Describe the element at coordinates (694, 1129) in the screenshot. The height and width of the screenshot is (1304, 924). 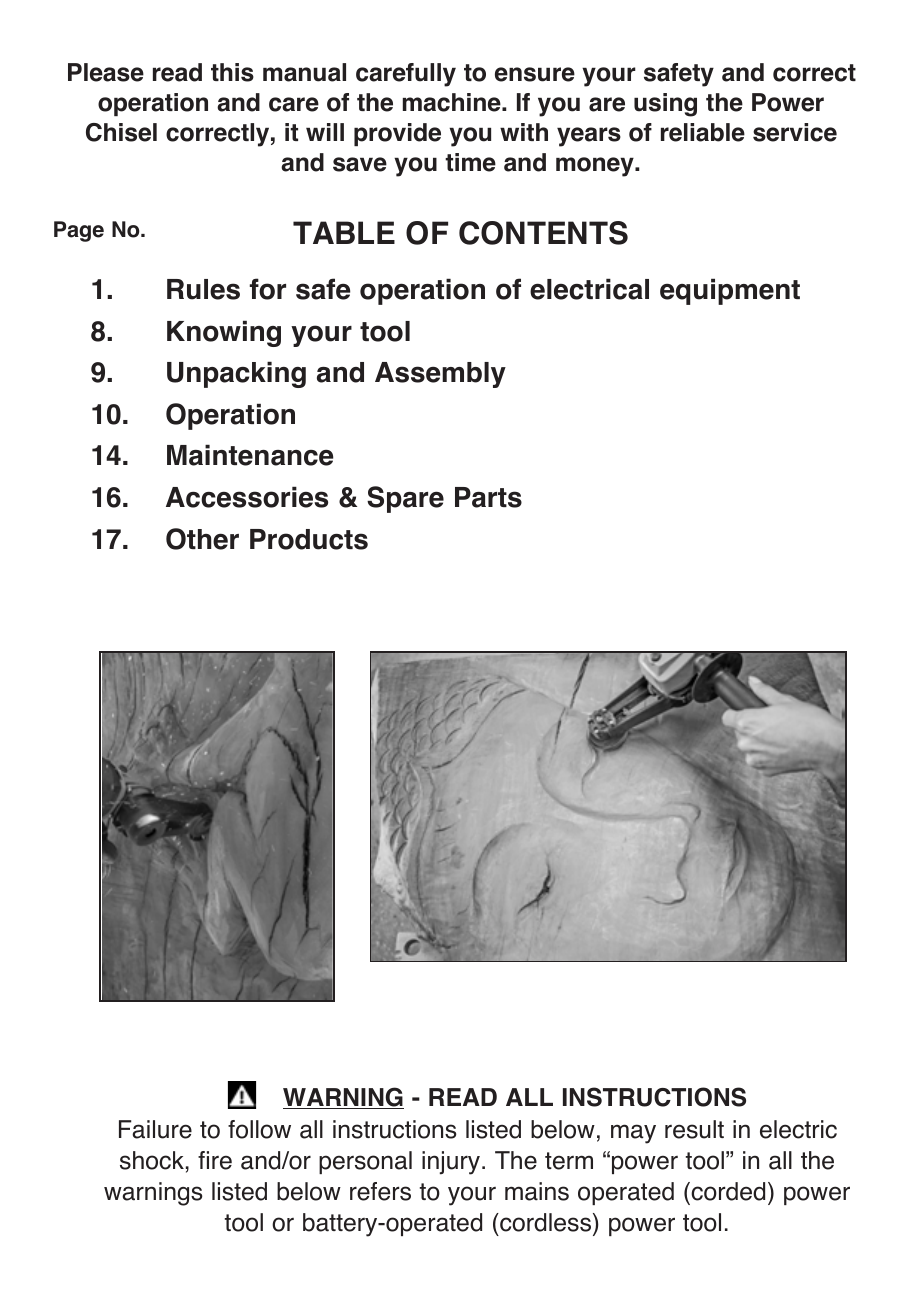
I see `result` at that location.
